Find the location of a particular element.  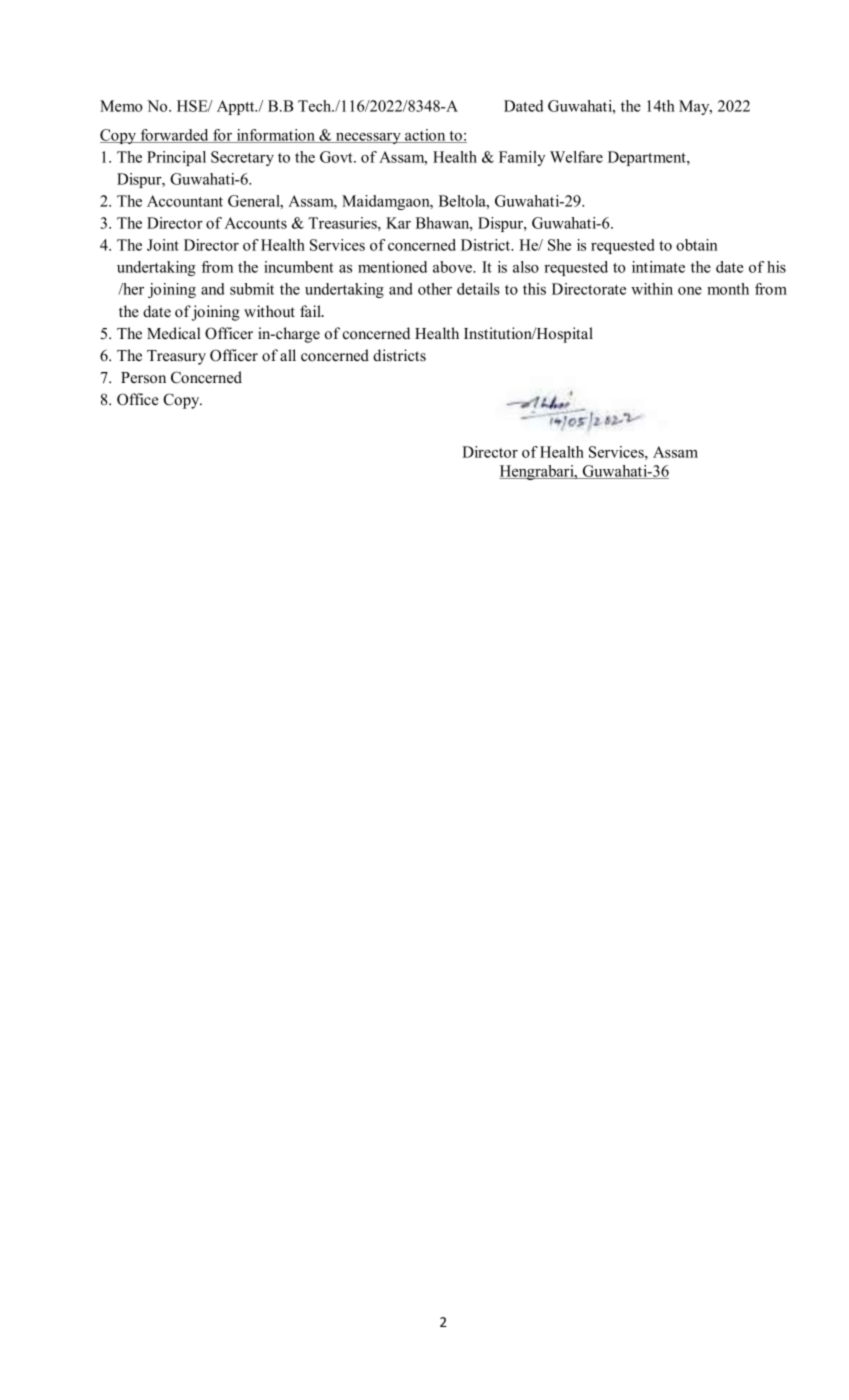

all is located at coordinates (288, 355).
